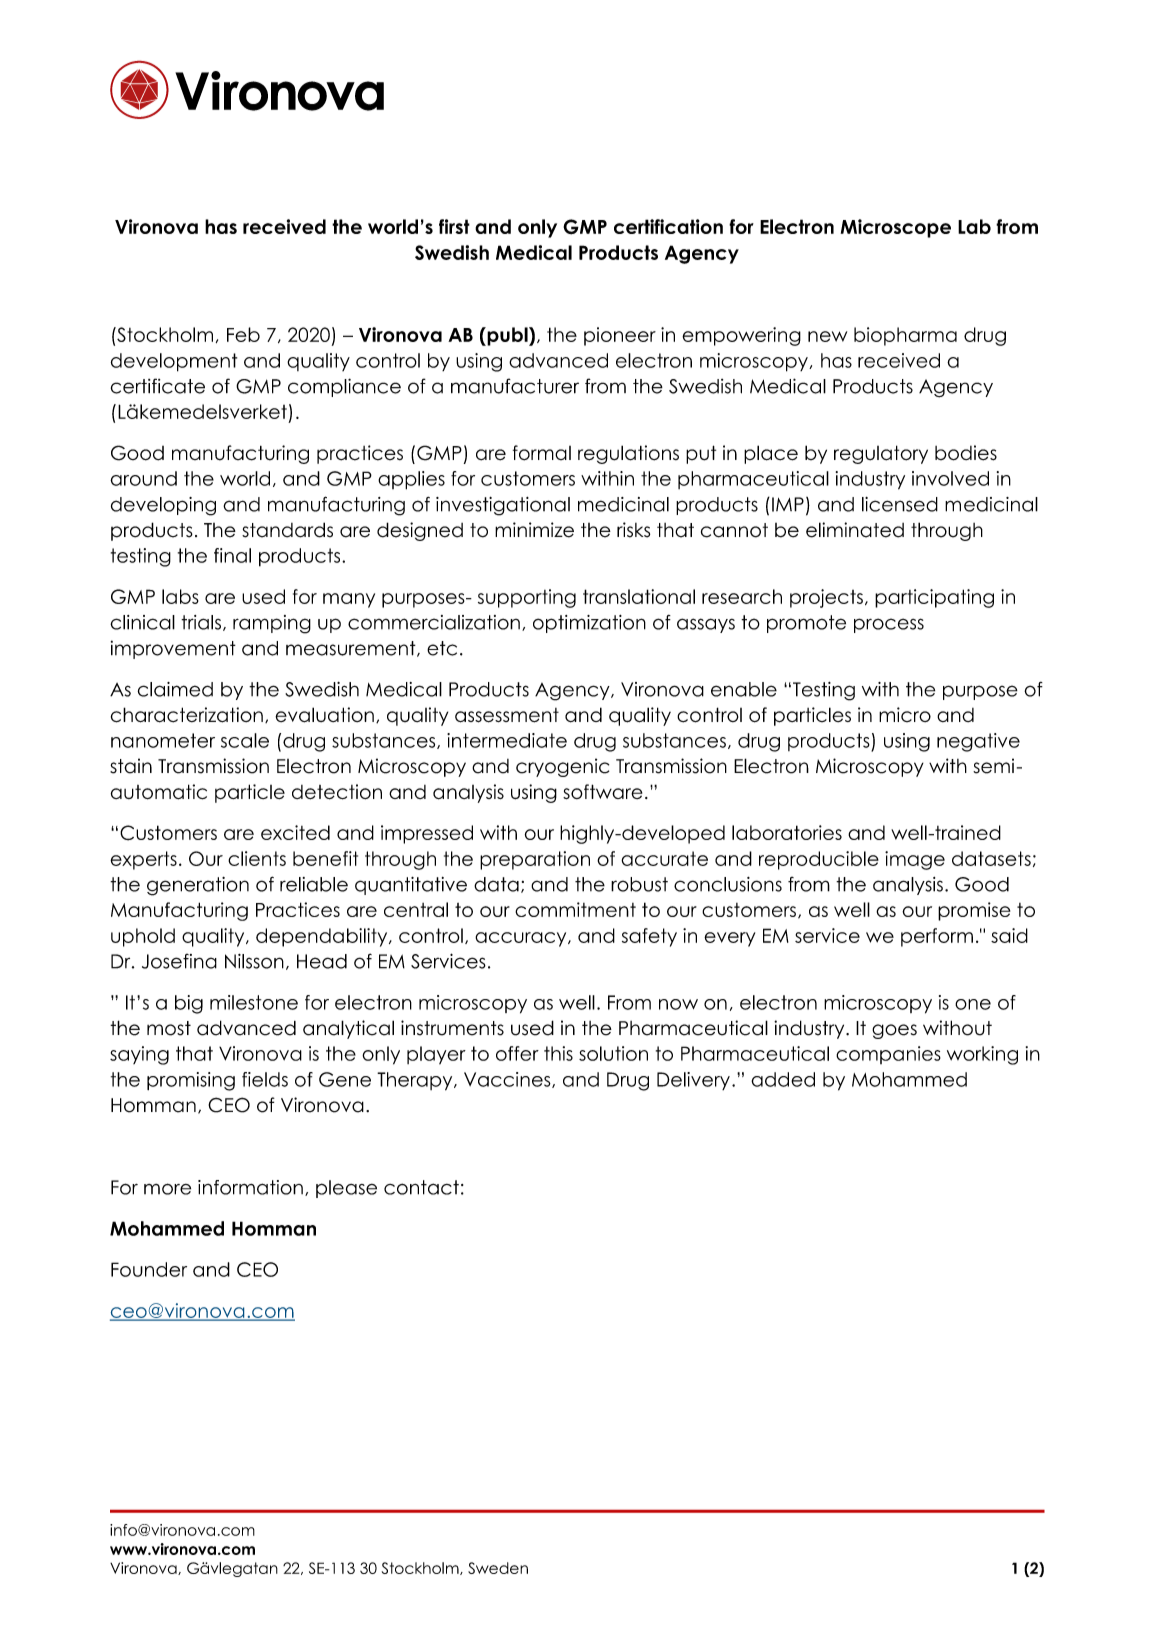 Image resolution: width=1154 pixels, height=1632 pixels. Describe the element at coordinates (254, 1002) in the page. I see `milestone` at that location.
